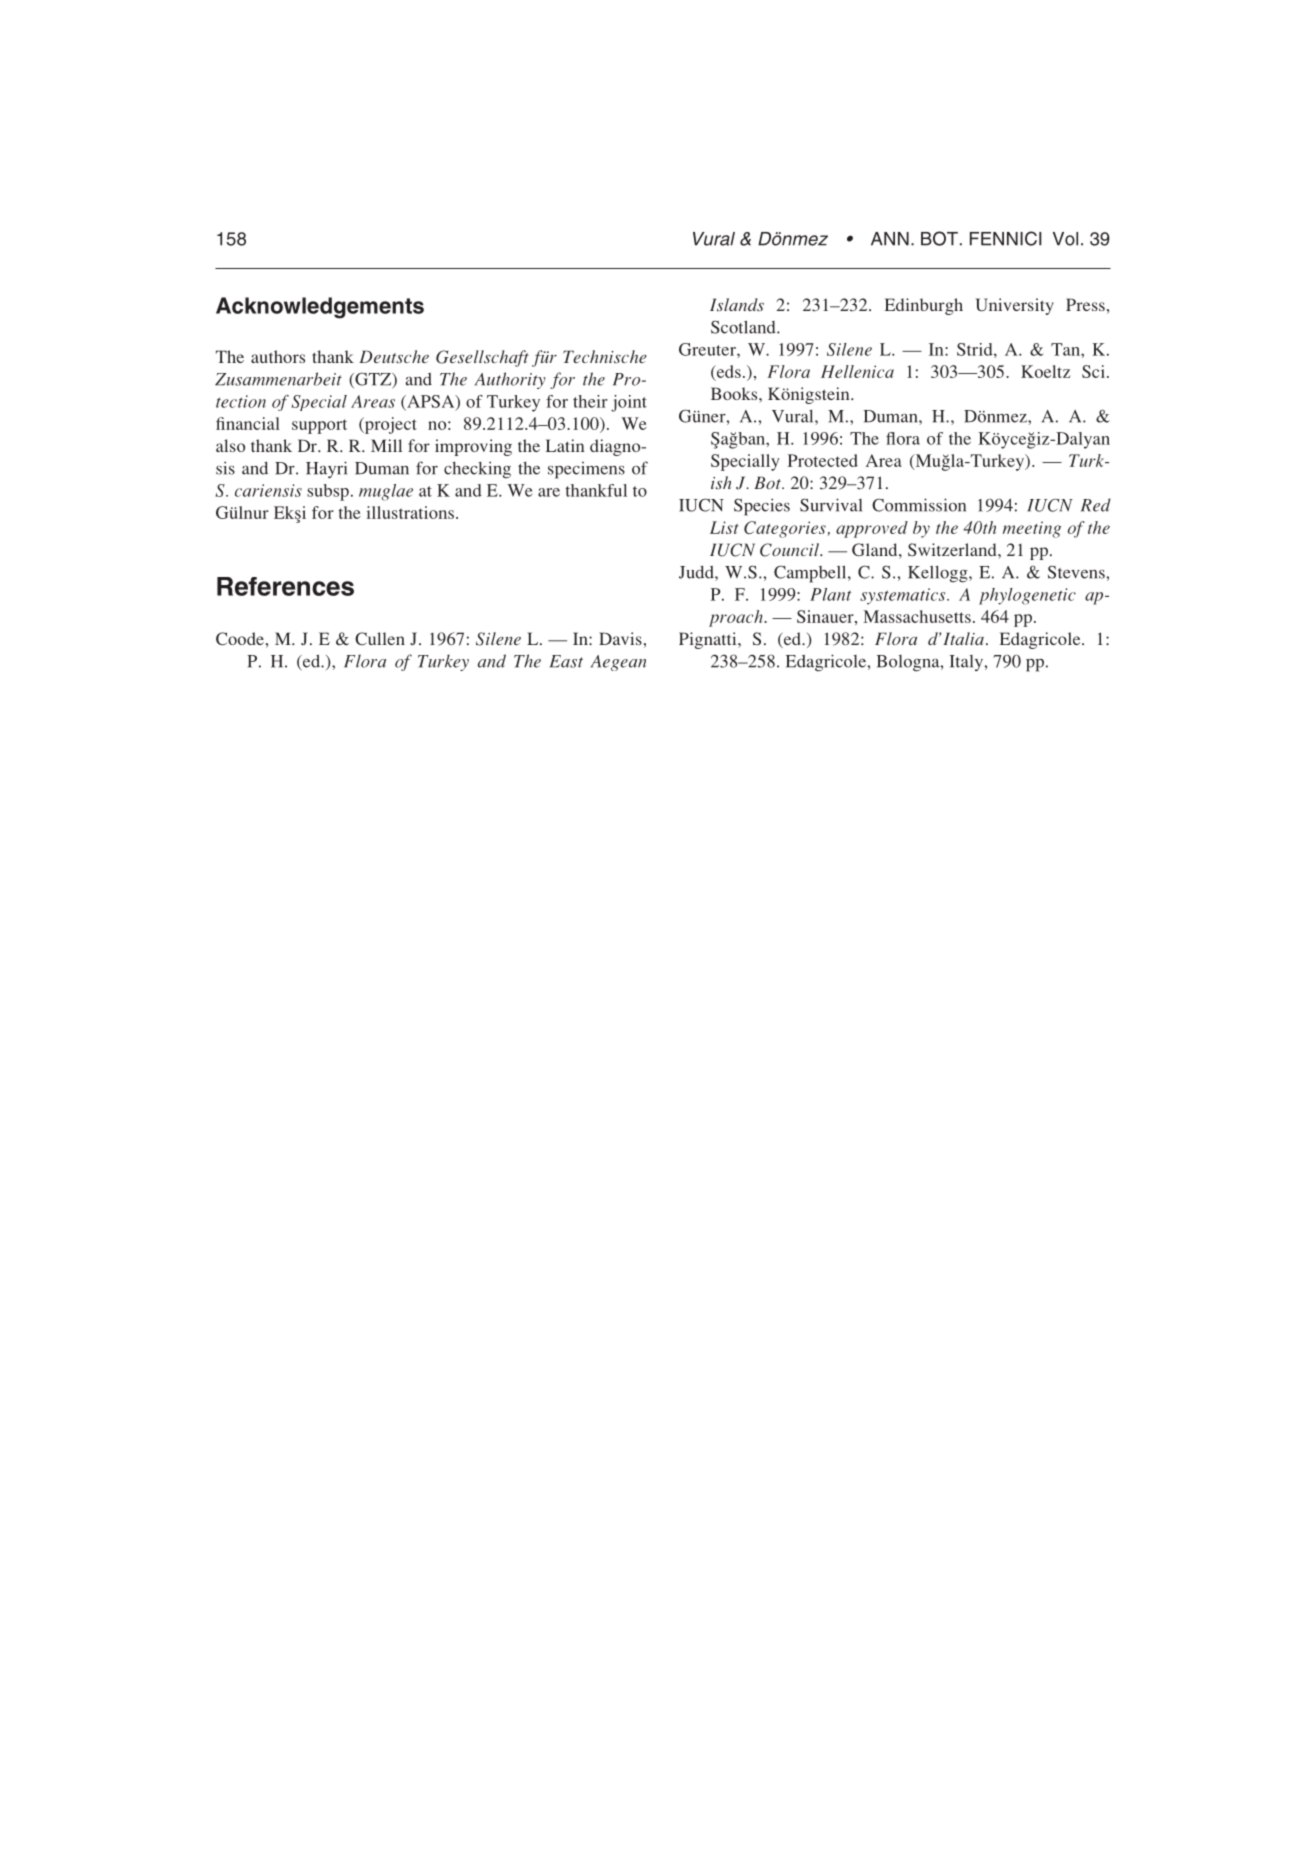  I want to click on Islands, so click(737, 304).
